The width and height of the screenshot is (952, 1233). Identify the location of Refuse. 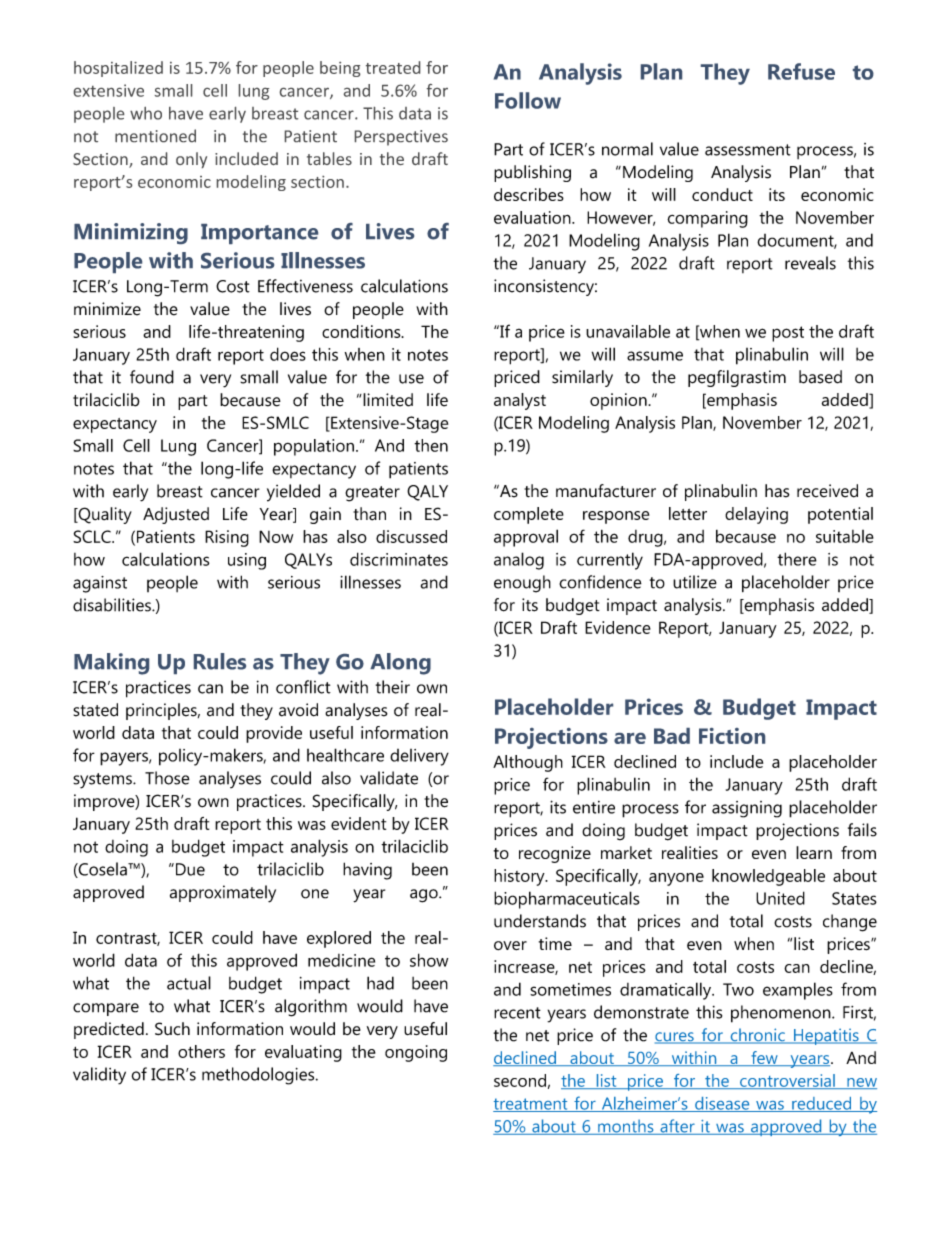
(801, 71).
